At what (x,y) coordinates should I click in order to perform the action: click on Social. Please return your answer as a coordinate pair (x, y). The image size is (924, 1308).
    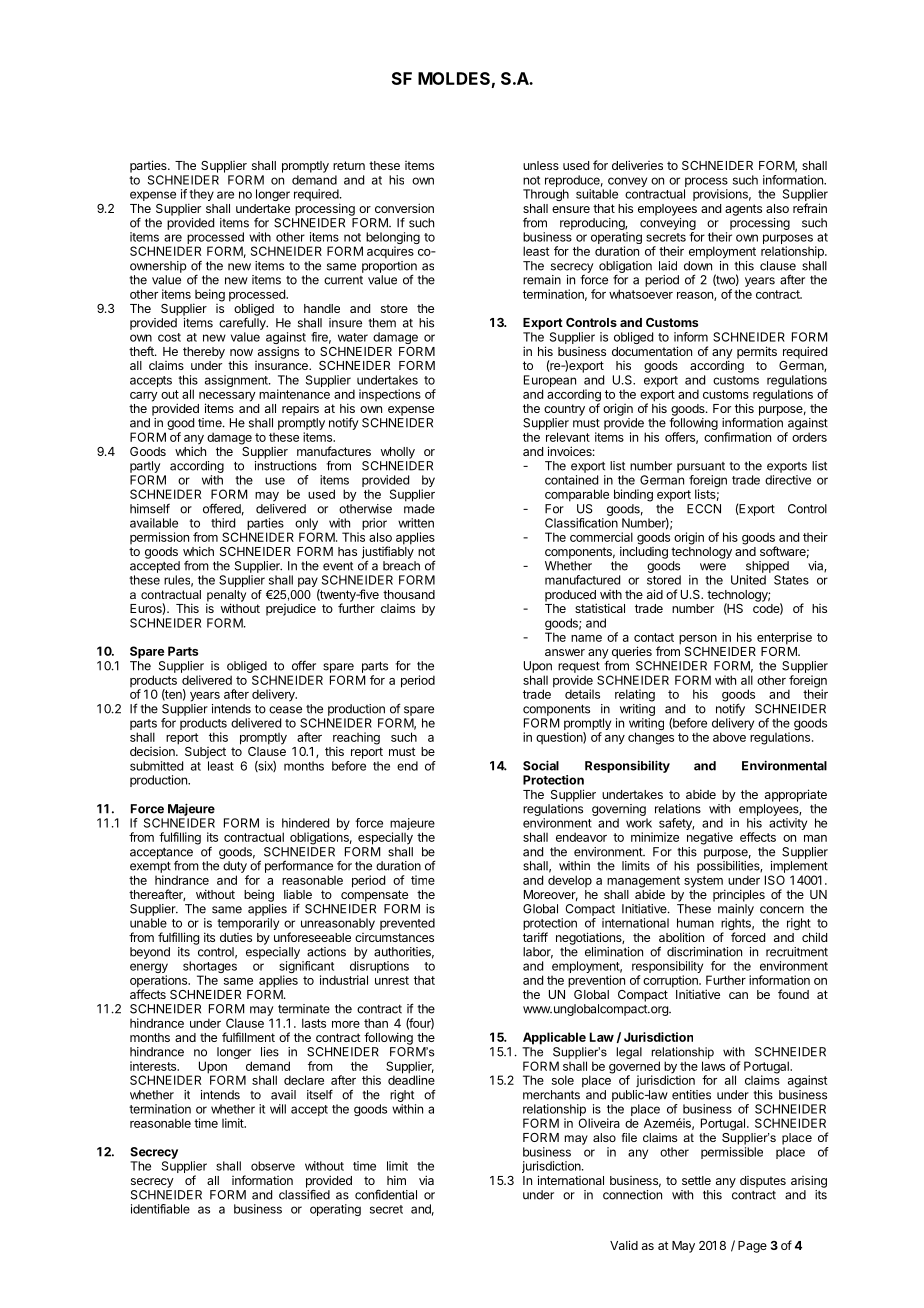
    Looking at the image, I should click on (541, 765).
